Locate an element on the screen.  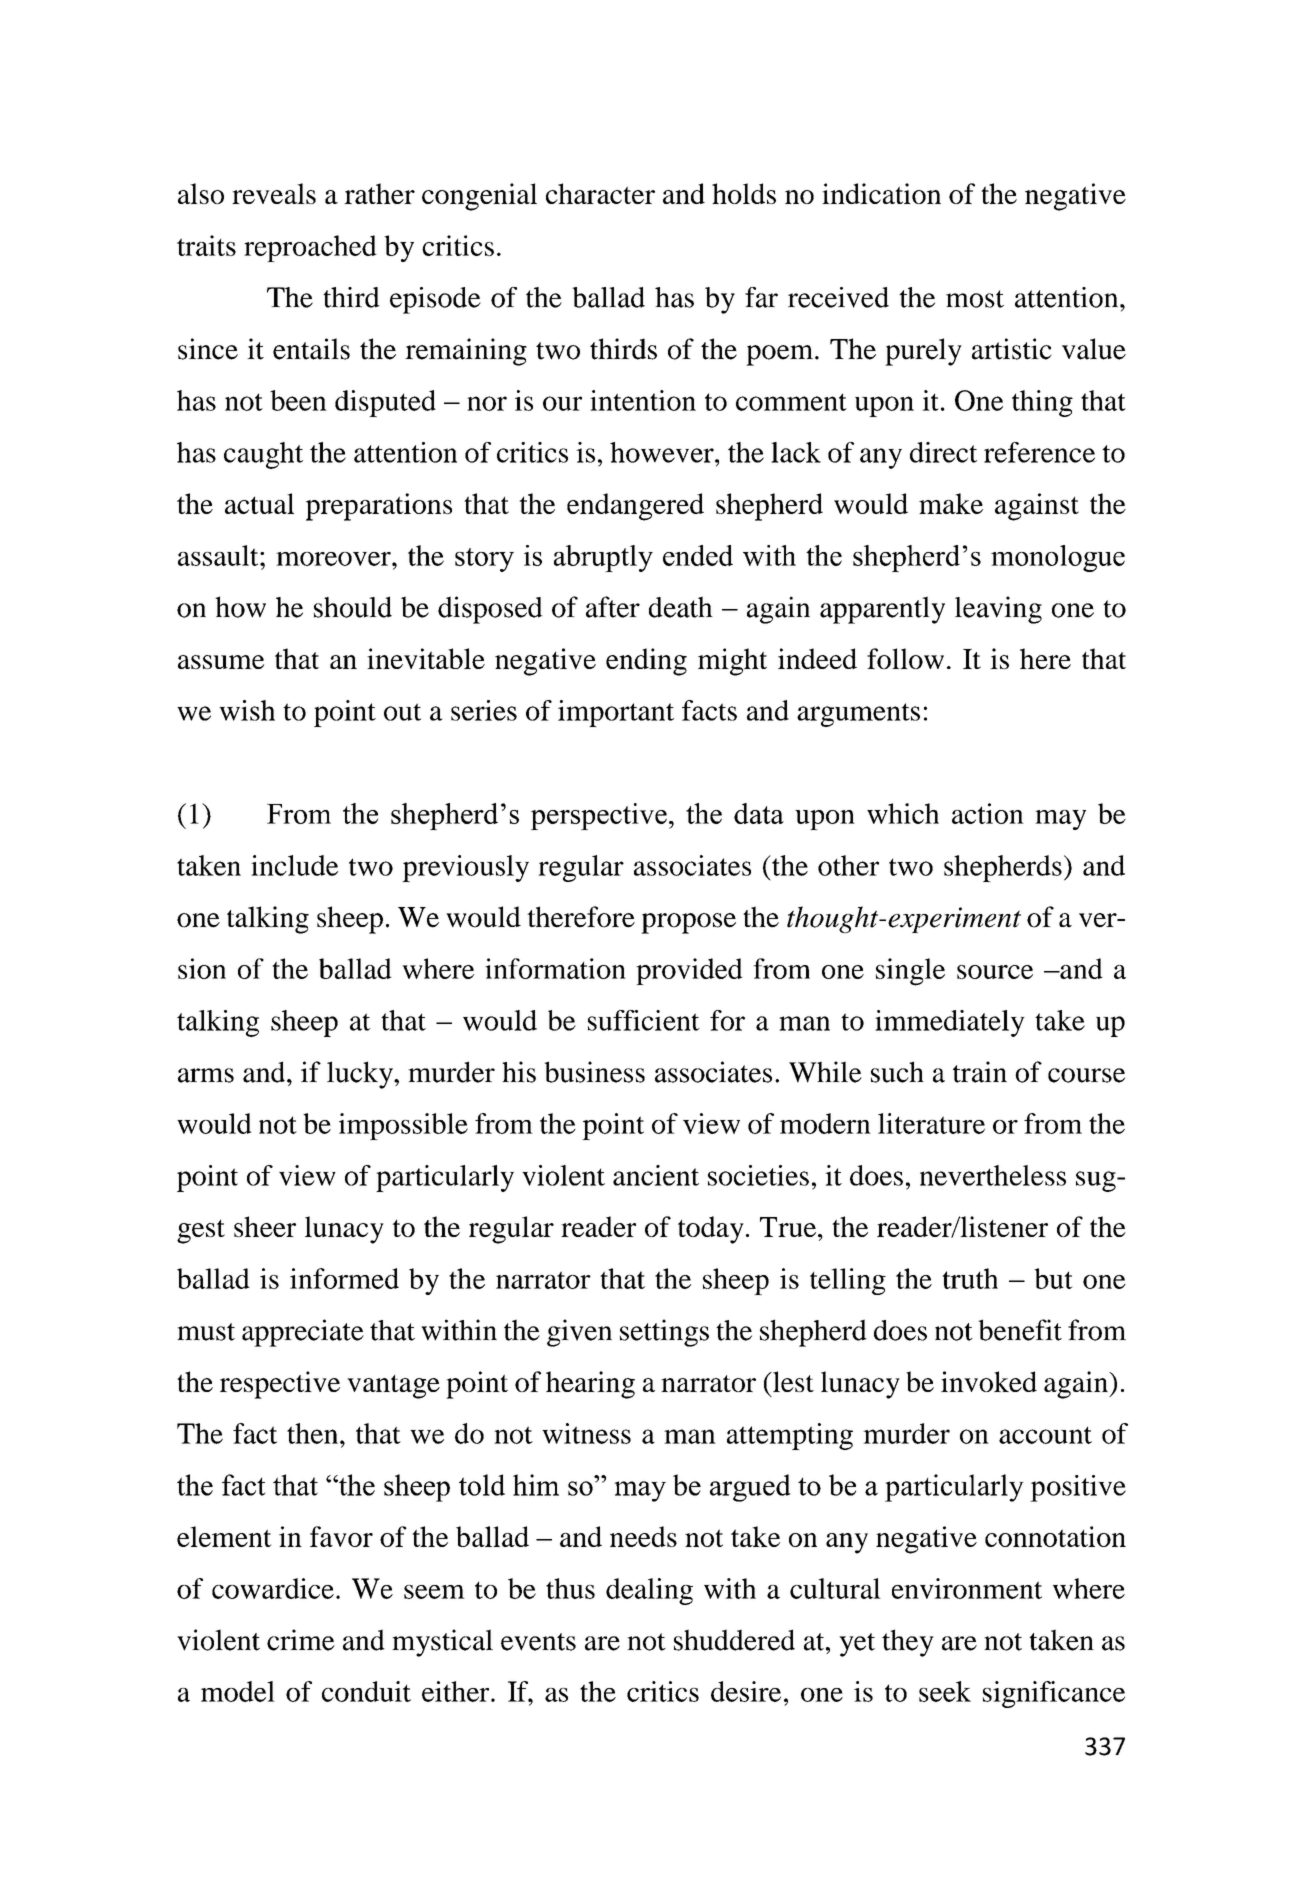
dealing is located at coordinates (649, 1591).
